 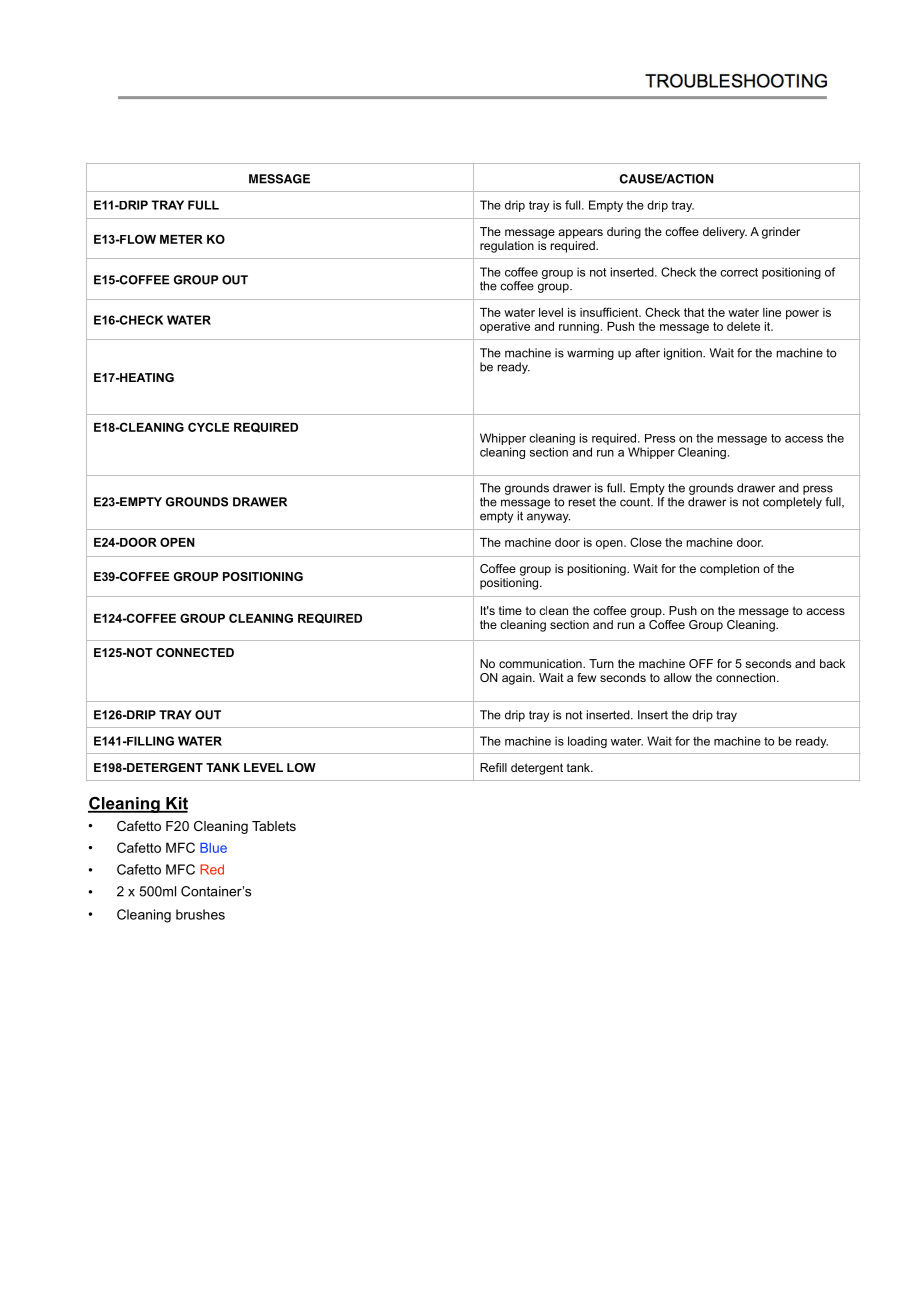 I want to click on allow, so click(x=678, y=677).
